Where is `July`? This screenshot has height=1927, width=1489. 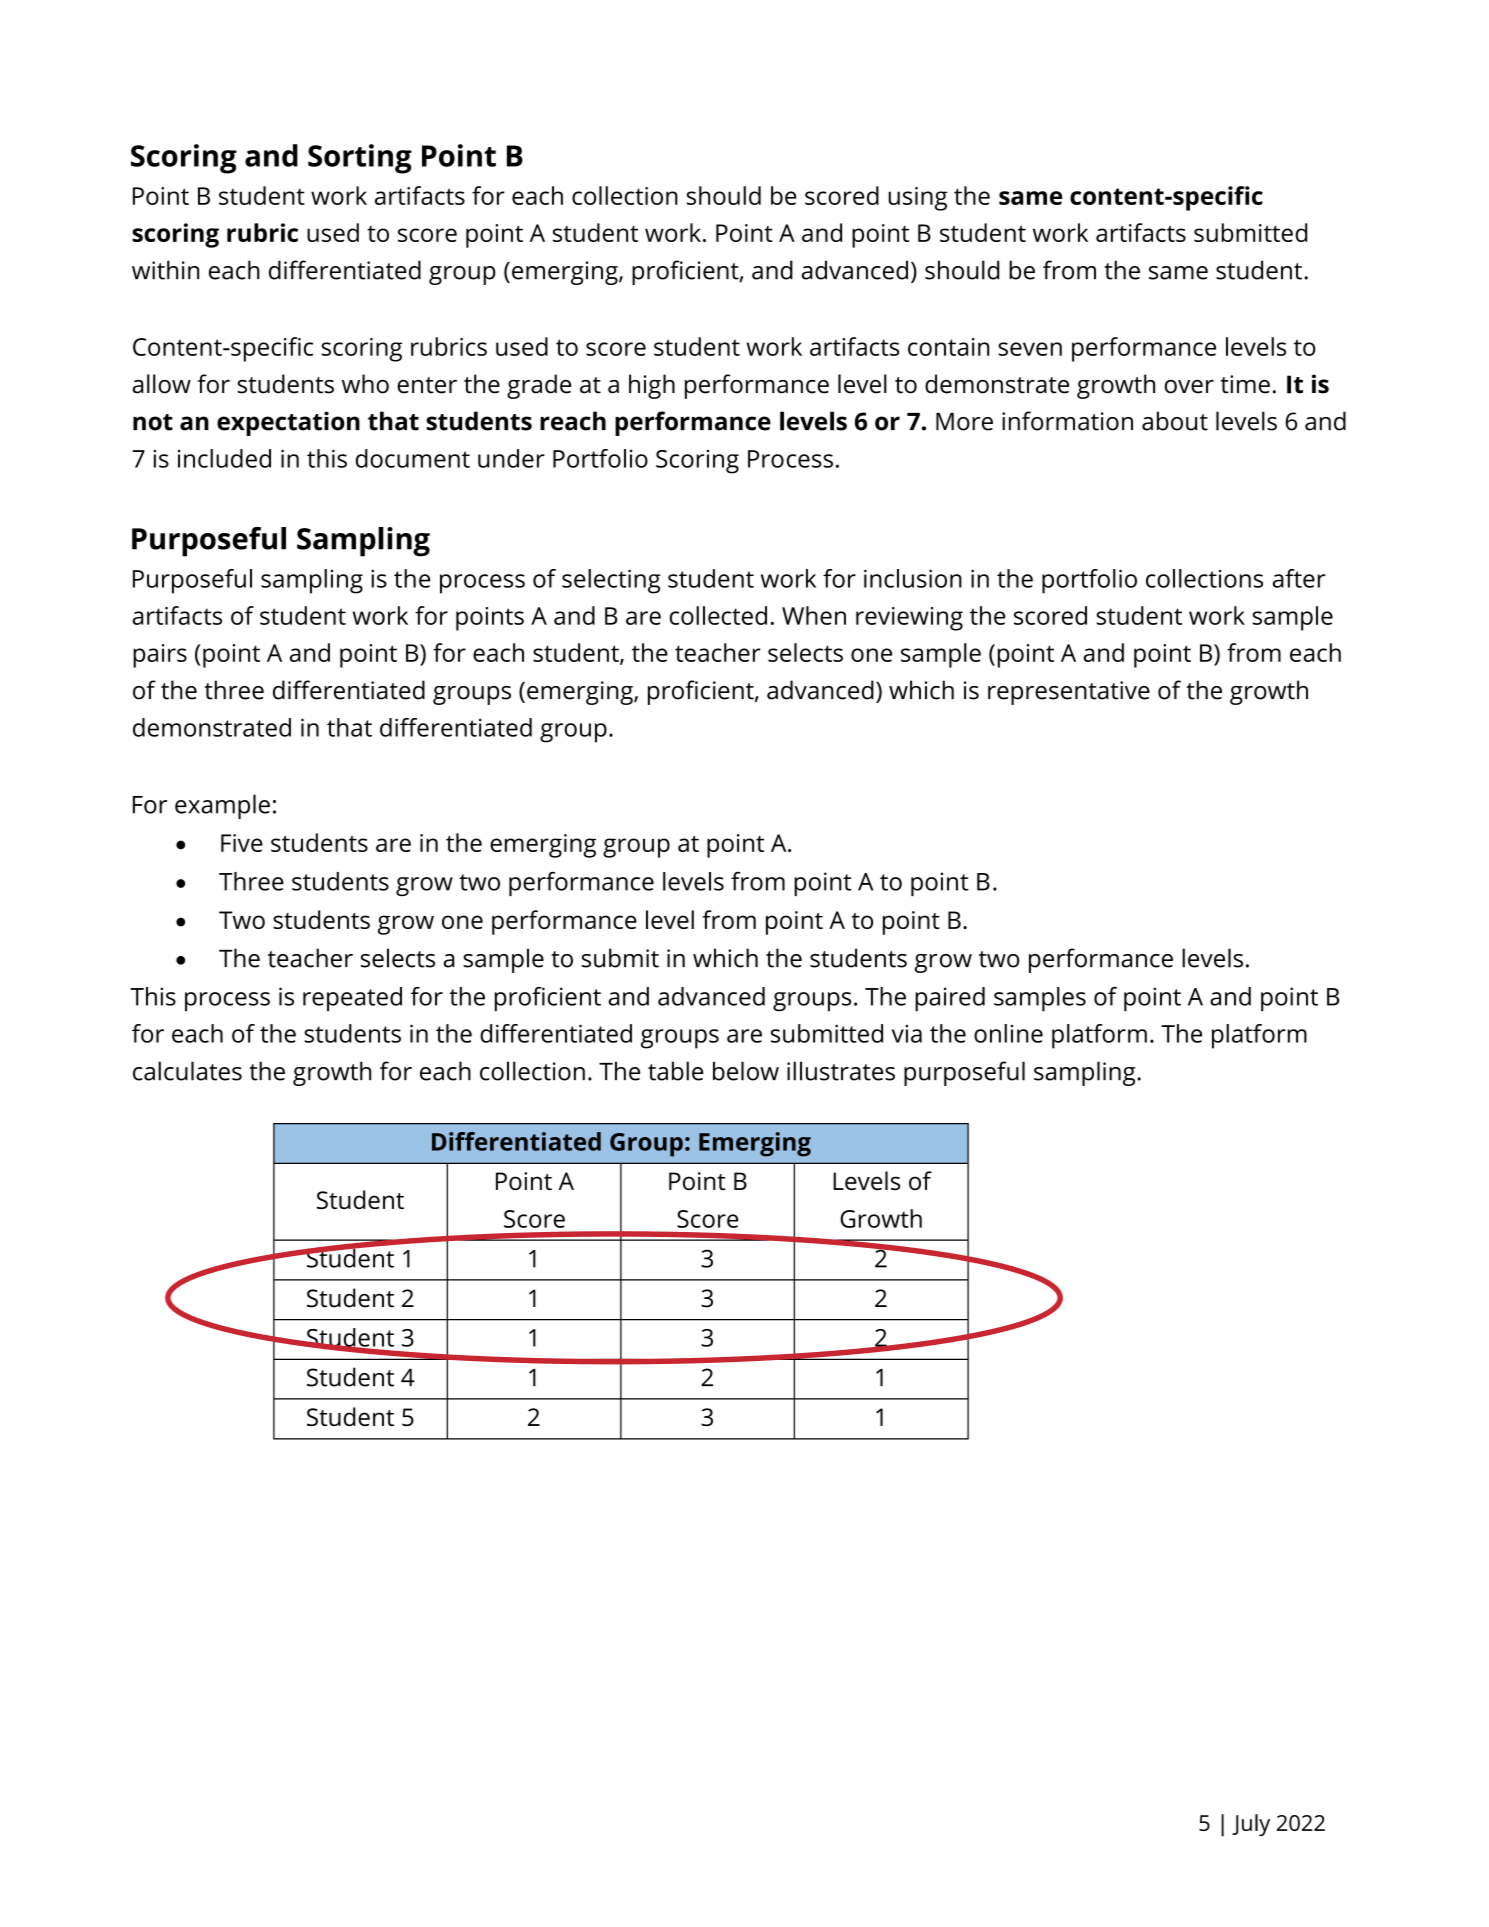
July is located at coordinates (1251, 1825).
